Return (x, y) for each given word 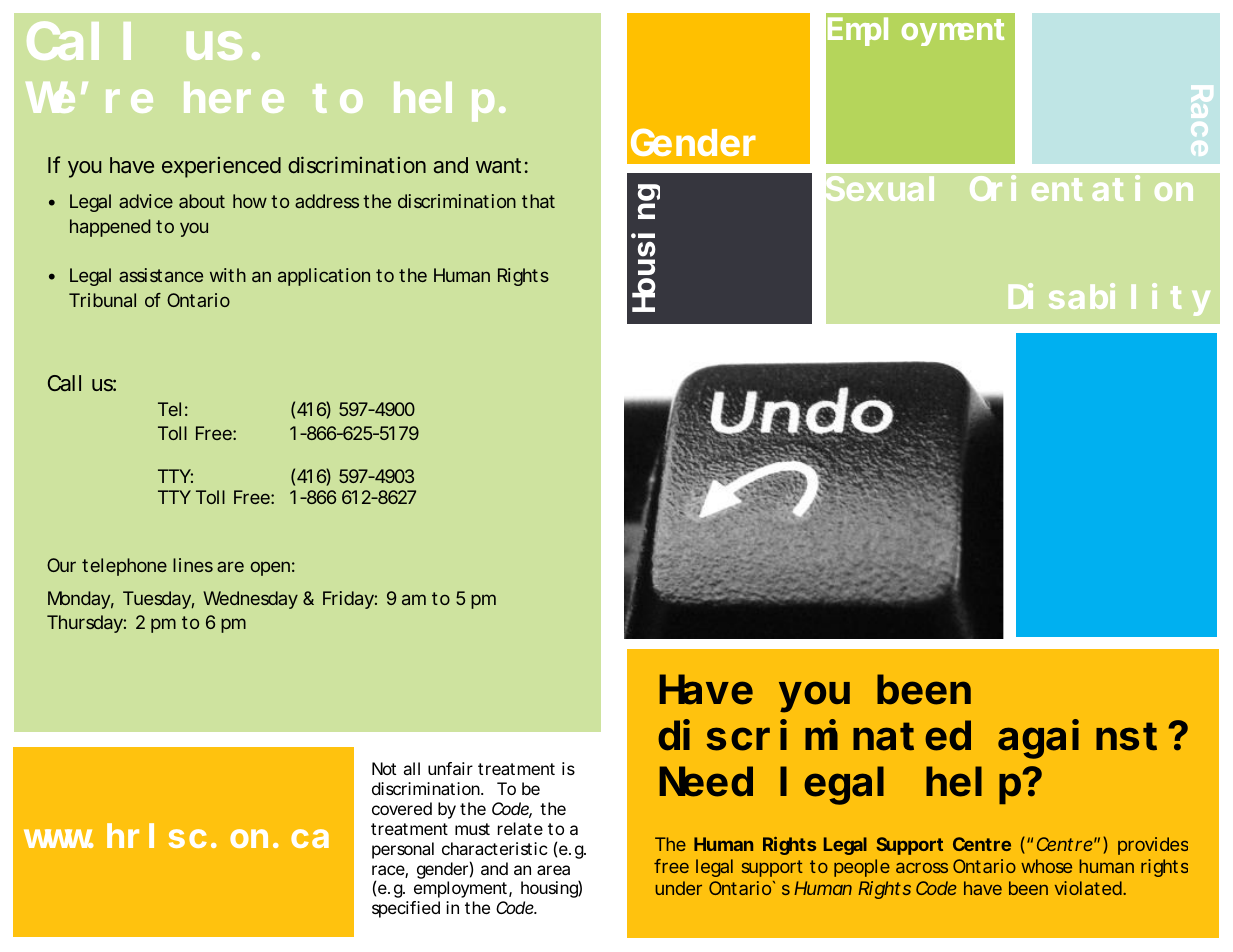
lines (193, 565)
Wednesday (250, 600)
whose (1046, 866)
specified (406, 909)
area (553, 870)
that (538, 201)
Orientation (1081, 189)
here (234, 98)
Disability (1109, 300)
